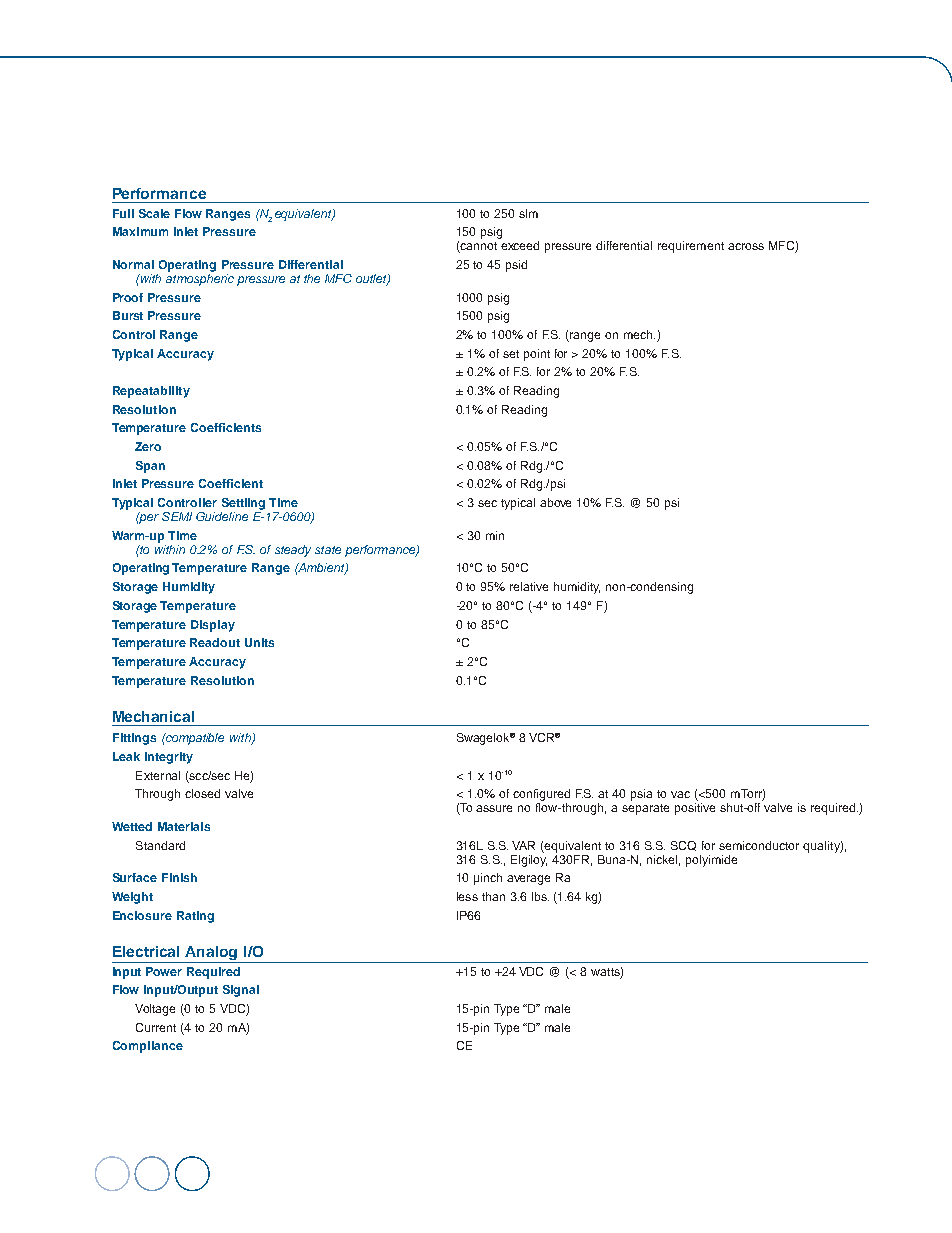 The height and width of the screenshot is (1233, 952). Describe the element at coordinates (154, 213) in the screenshot. I see `Scale` at that location.
